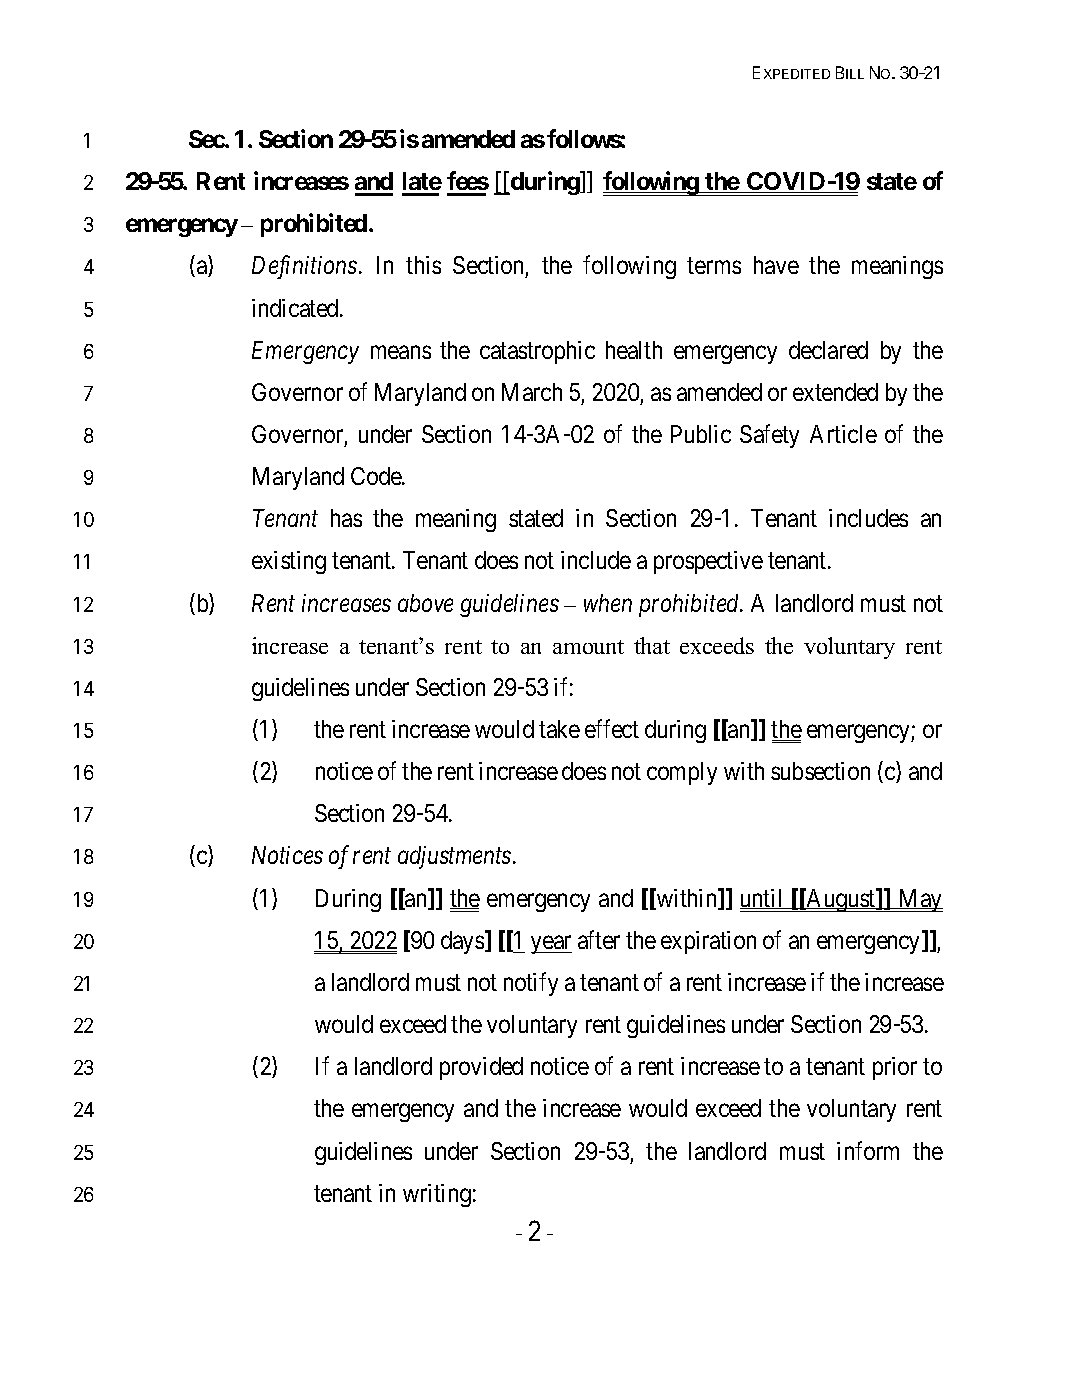 This screenshot has width=1068, height=1382. What do you see at coordinates (425, 603) in the screenshot?
I see `above` at bounding box center [425, 603].
